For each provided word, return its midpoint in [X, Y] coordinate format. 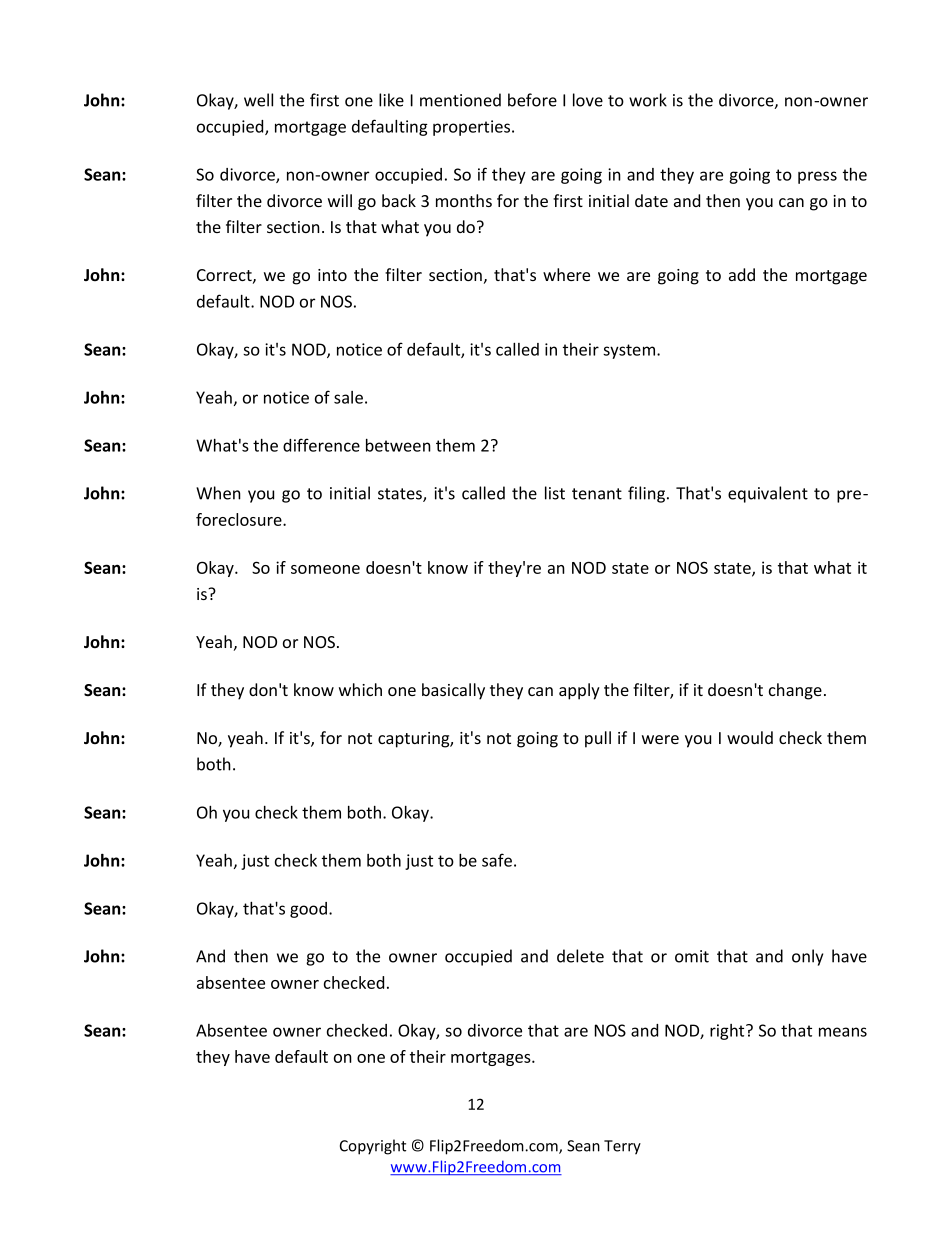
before [532, 100]
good [308, 910]
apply [579, 691]
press [817, 177]
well [258, 100]
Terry [622, 1147]
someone [325, 569]
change [795, 691]
